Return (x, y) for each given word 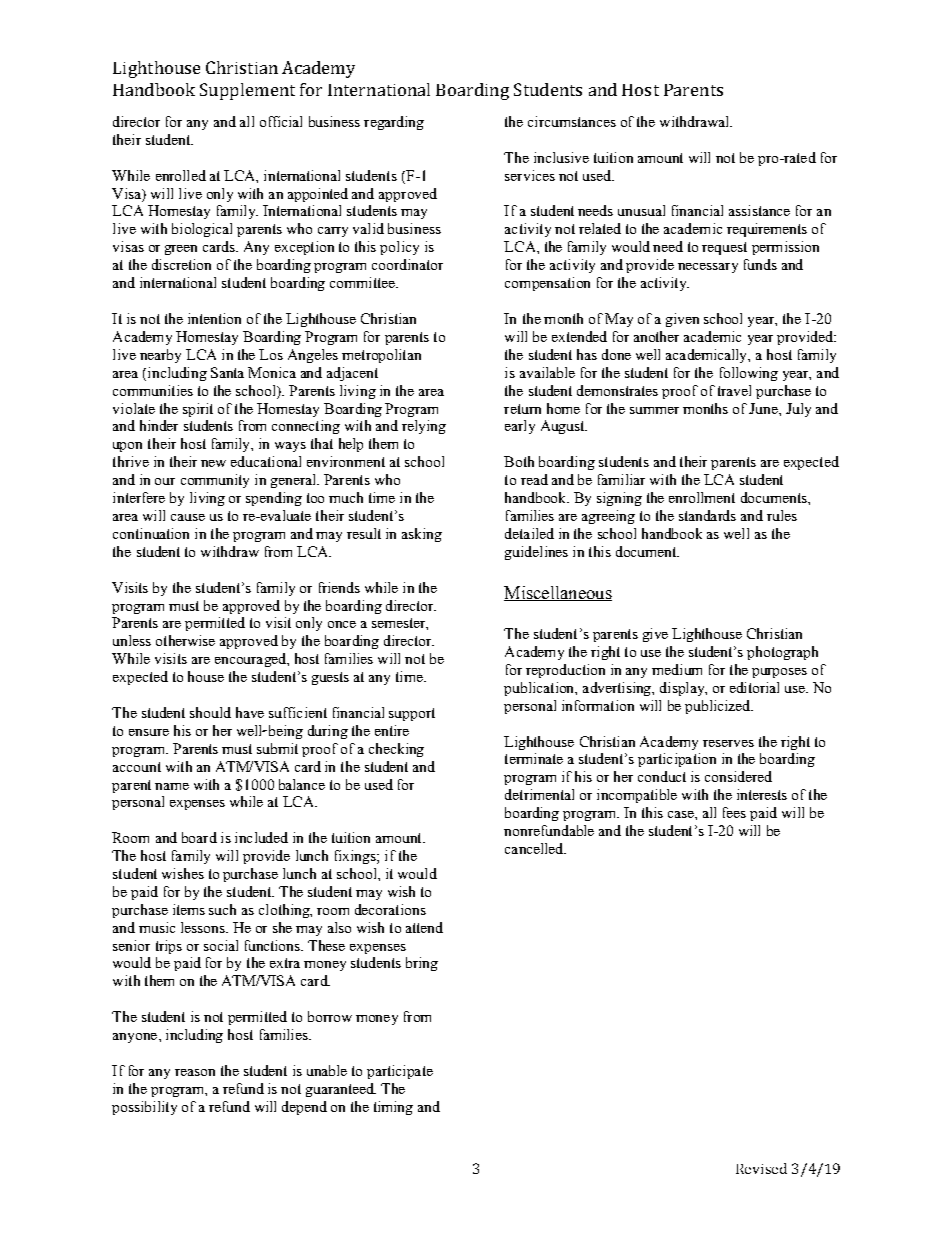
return (522, 409)
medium (677, 669)
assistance (759, 210)
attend (424, 927)
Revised (761, 1168)
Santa (227, 372)
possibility (144, 1108)
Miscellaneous (558, 593)
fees (734, 812)
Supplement (247, 91)
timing (393, 1108)
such (222, 909)
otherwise (185, 640)
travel (734, 390)
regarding (394, 123)
